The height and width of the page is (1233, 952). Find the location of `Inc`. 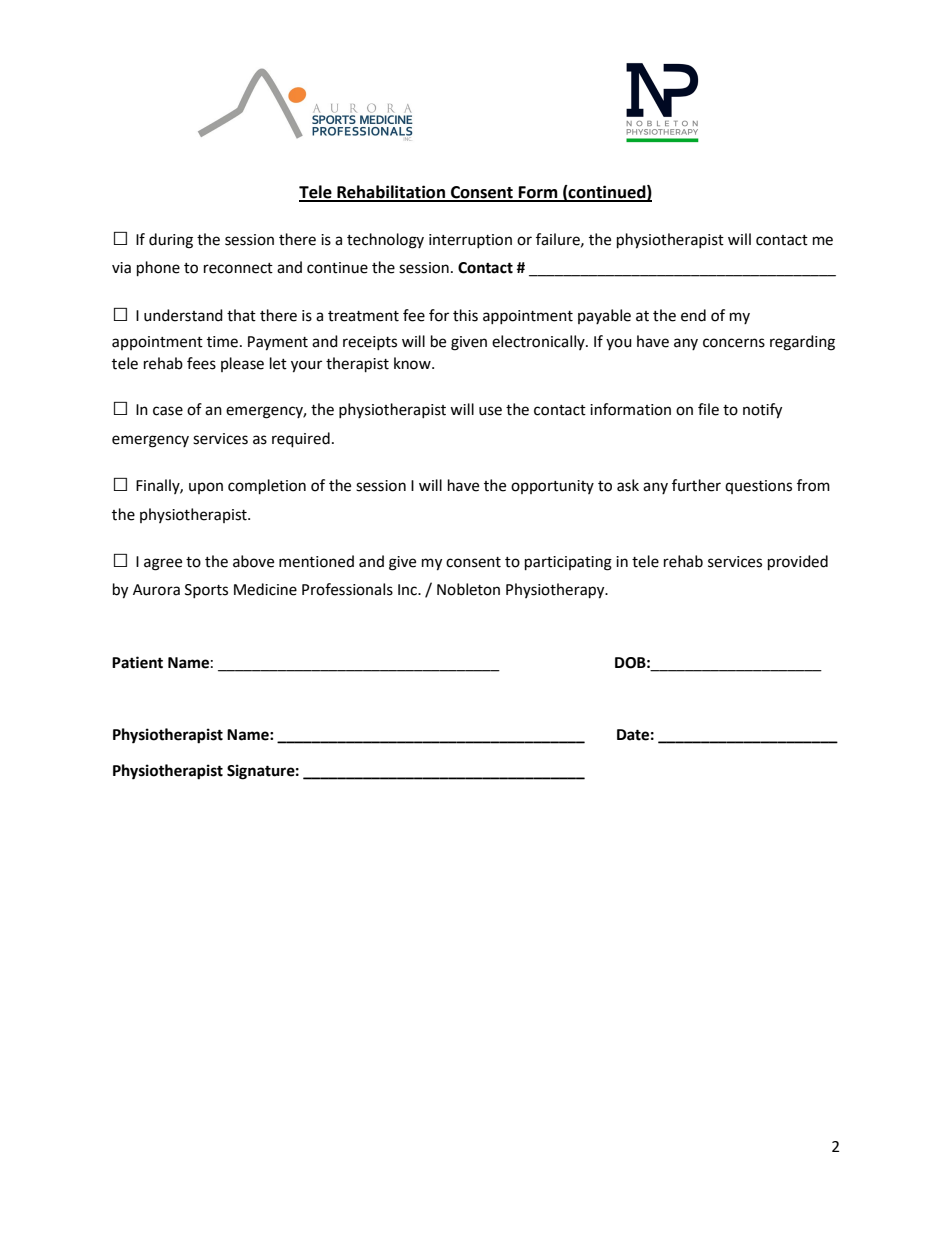

Inc is located at coordinates (408, 590).
